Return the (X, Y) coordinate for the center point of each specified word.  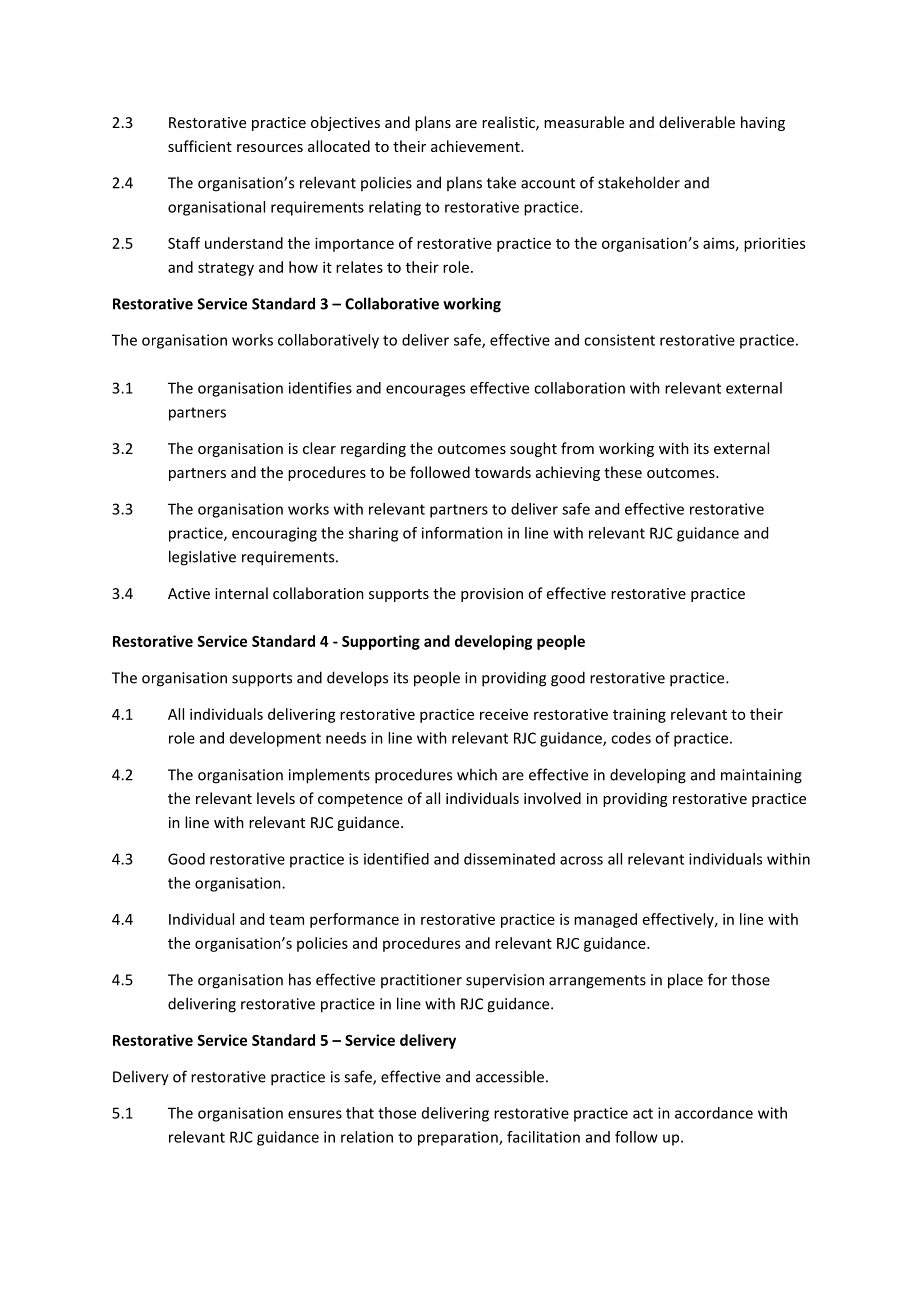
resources (270, 148)
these (623, 472)
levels (276, 798)
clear (319, 448)
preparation (459, 1138)
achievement (476, 146)
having (763, 123)
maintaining (761, 776)
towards (503, 472)
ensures (315, 1114)
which (477, 774)
